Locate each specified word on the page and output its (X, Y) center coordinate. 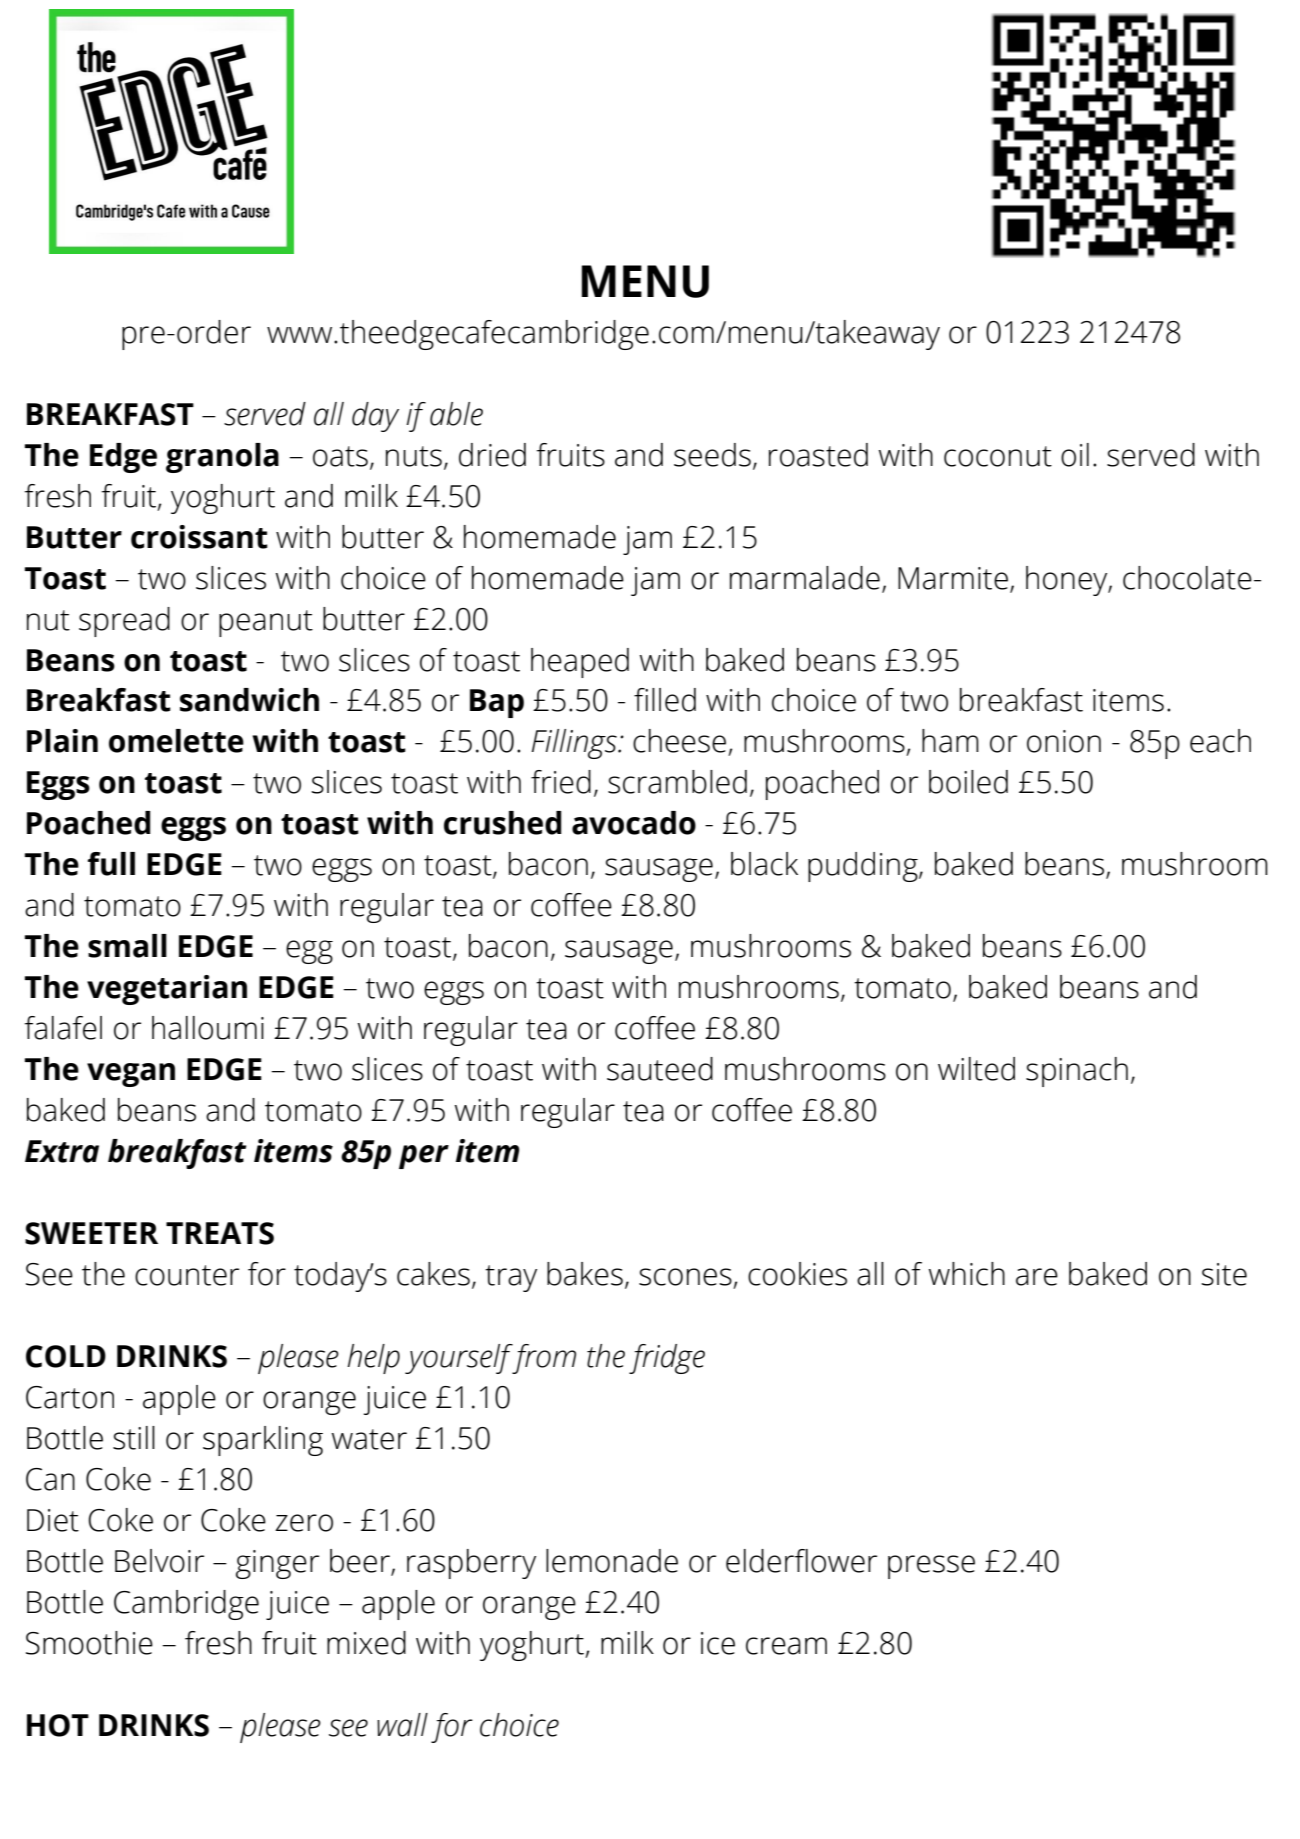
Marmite (953, 578)
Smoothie (89, 1643)
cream (786, 1646)
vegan (131, 1075)
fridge (667, 1359)
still (134, 1438)
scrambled (677, 782)
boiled (968, 782)
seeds (712, 455)
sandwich (249, 700)
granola (222, 458)
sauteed (660, 1069)
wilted (976, 1069)
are (1037, 1277)
